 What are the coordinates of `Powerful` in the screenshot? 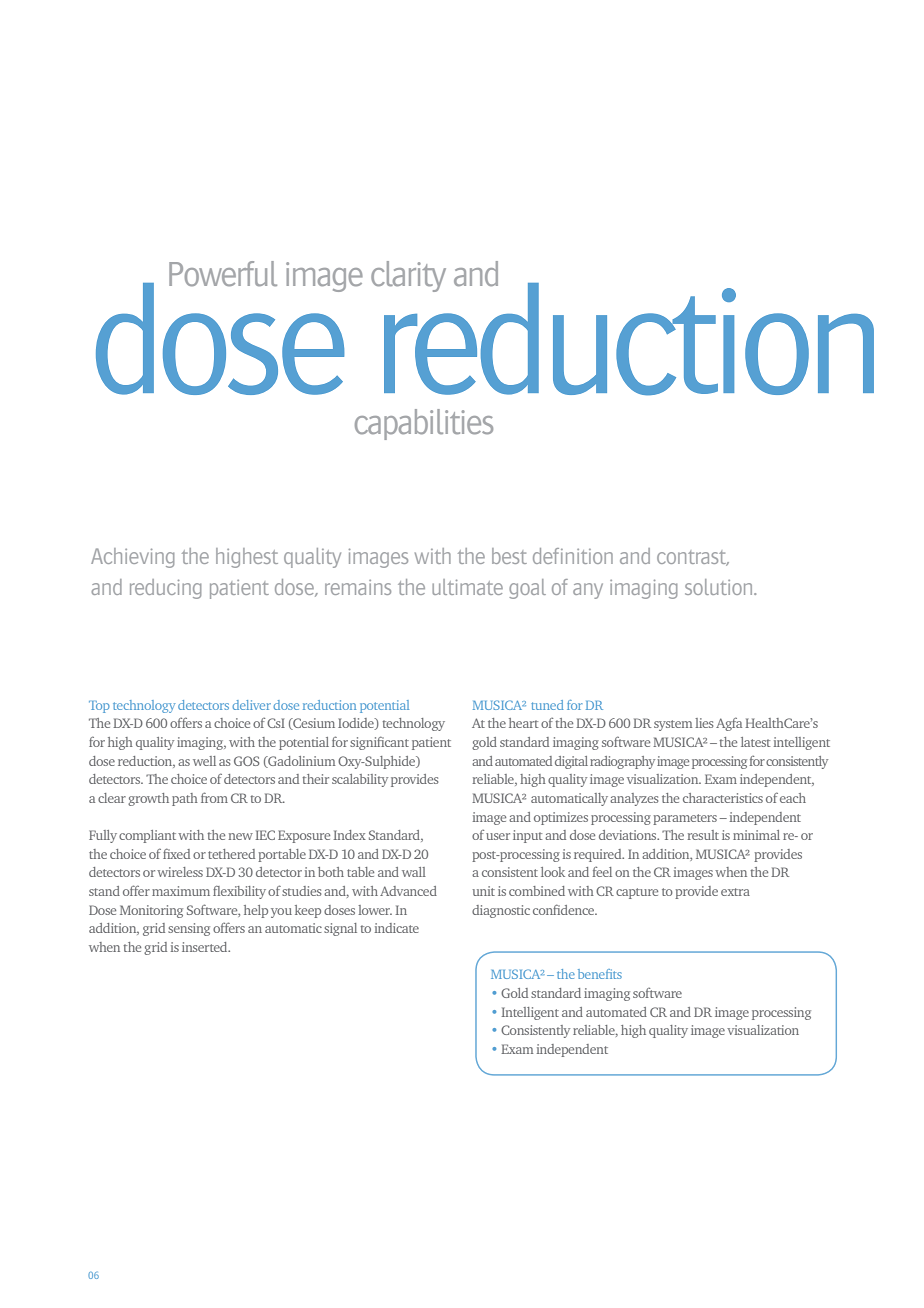 It's located at (223, 274).
